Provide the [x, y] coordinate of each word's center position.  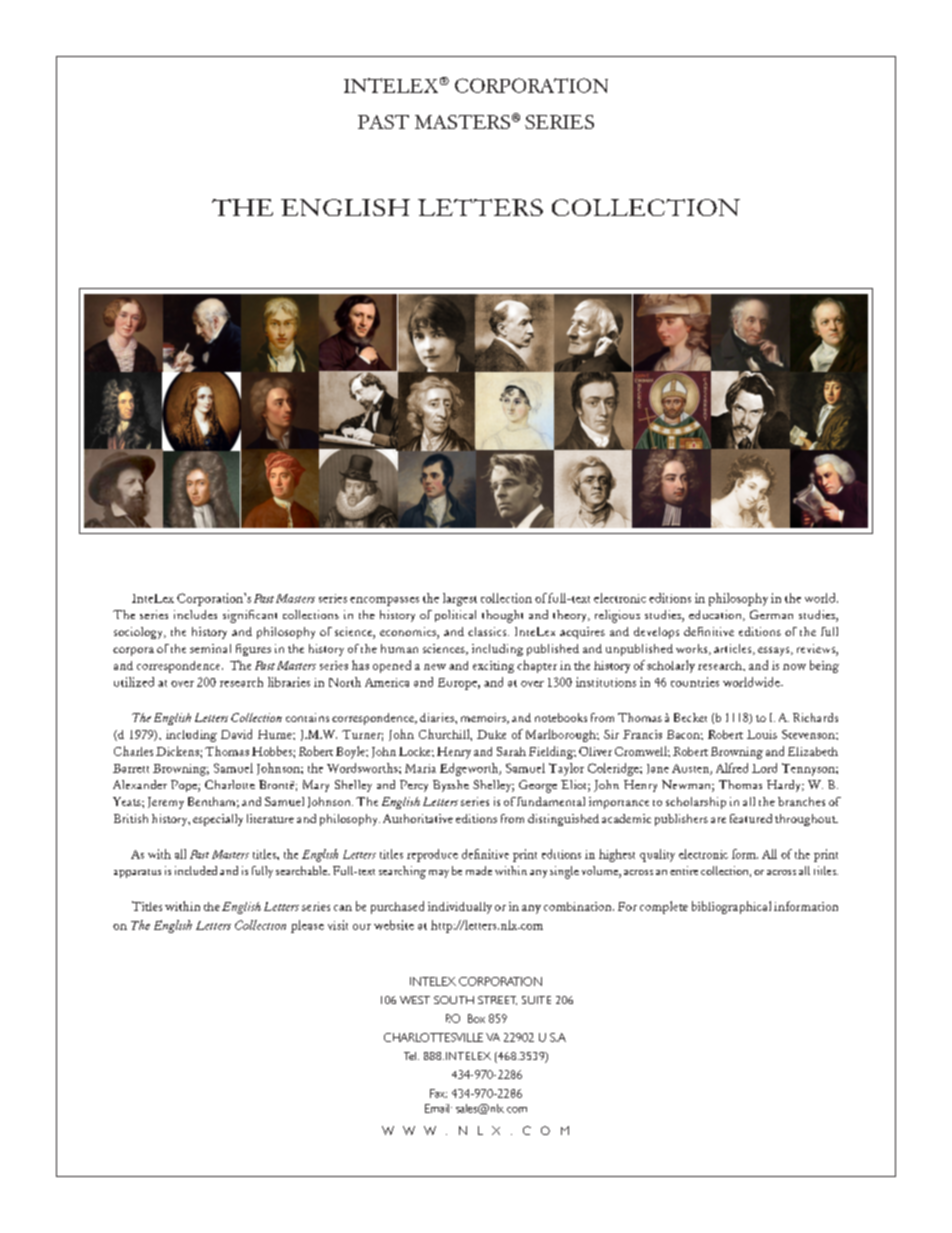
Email [437, 1108]
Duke [491, 734]
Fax [438, 1093]
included [196, 870]
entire [684, 870]
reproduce [432, 855]
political [455, 616]
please [307, 926]
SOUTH [454, 1000]
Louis [762, 734]
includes [195, 614]
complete [664, 907]
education [716, 615]
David [236, 734]
